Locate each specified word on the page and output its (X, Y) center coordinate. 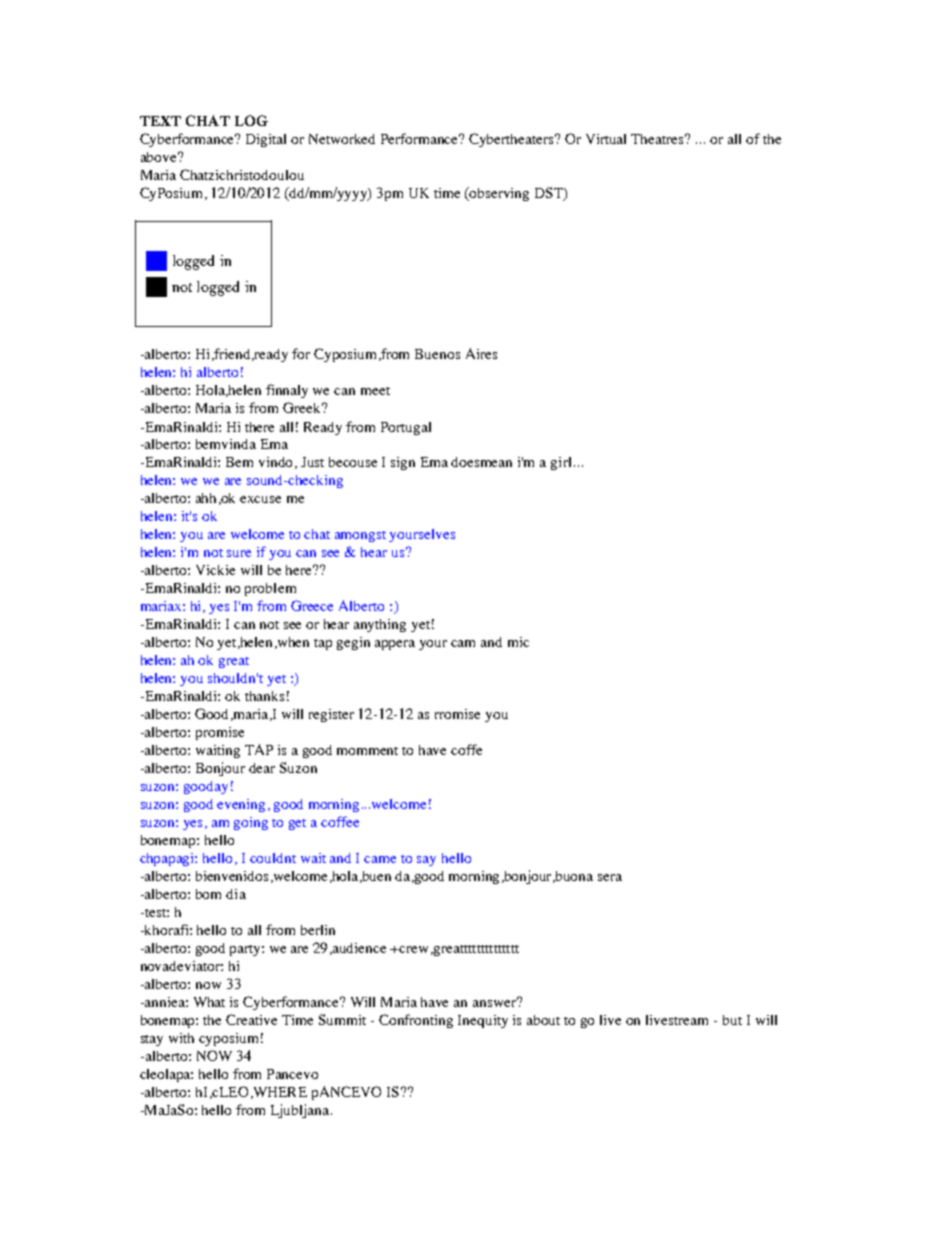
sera (610, 877)
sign (403, 463)
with (181, 1038)
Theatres (659, 139)
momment (367, 751)
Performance (421, 138)
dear (262, 768)
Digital (266, 140)
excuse (260, 499)
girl (561, 463)
